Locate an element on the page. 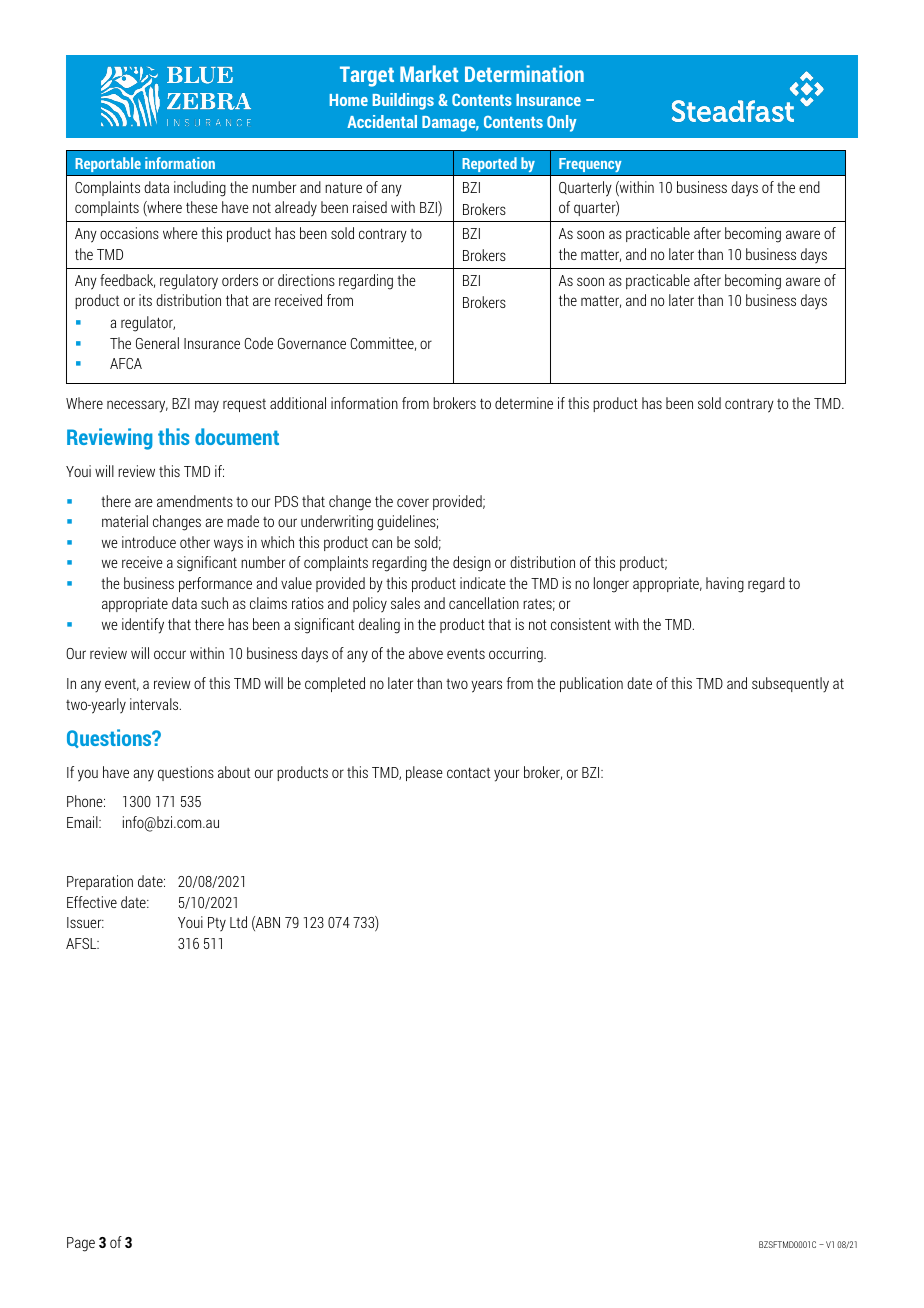 The image size is (924, 1308). having is located at coordinates (725, 585).
